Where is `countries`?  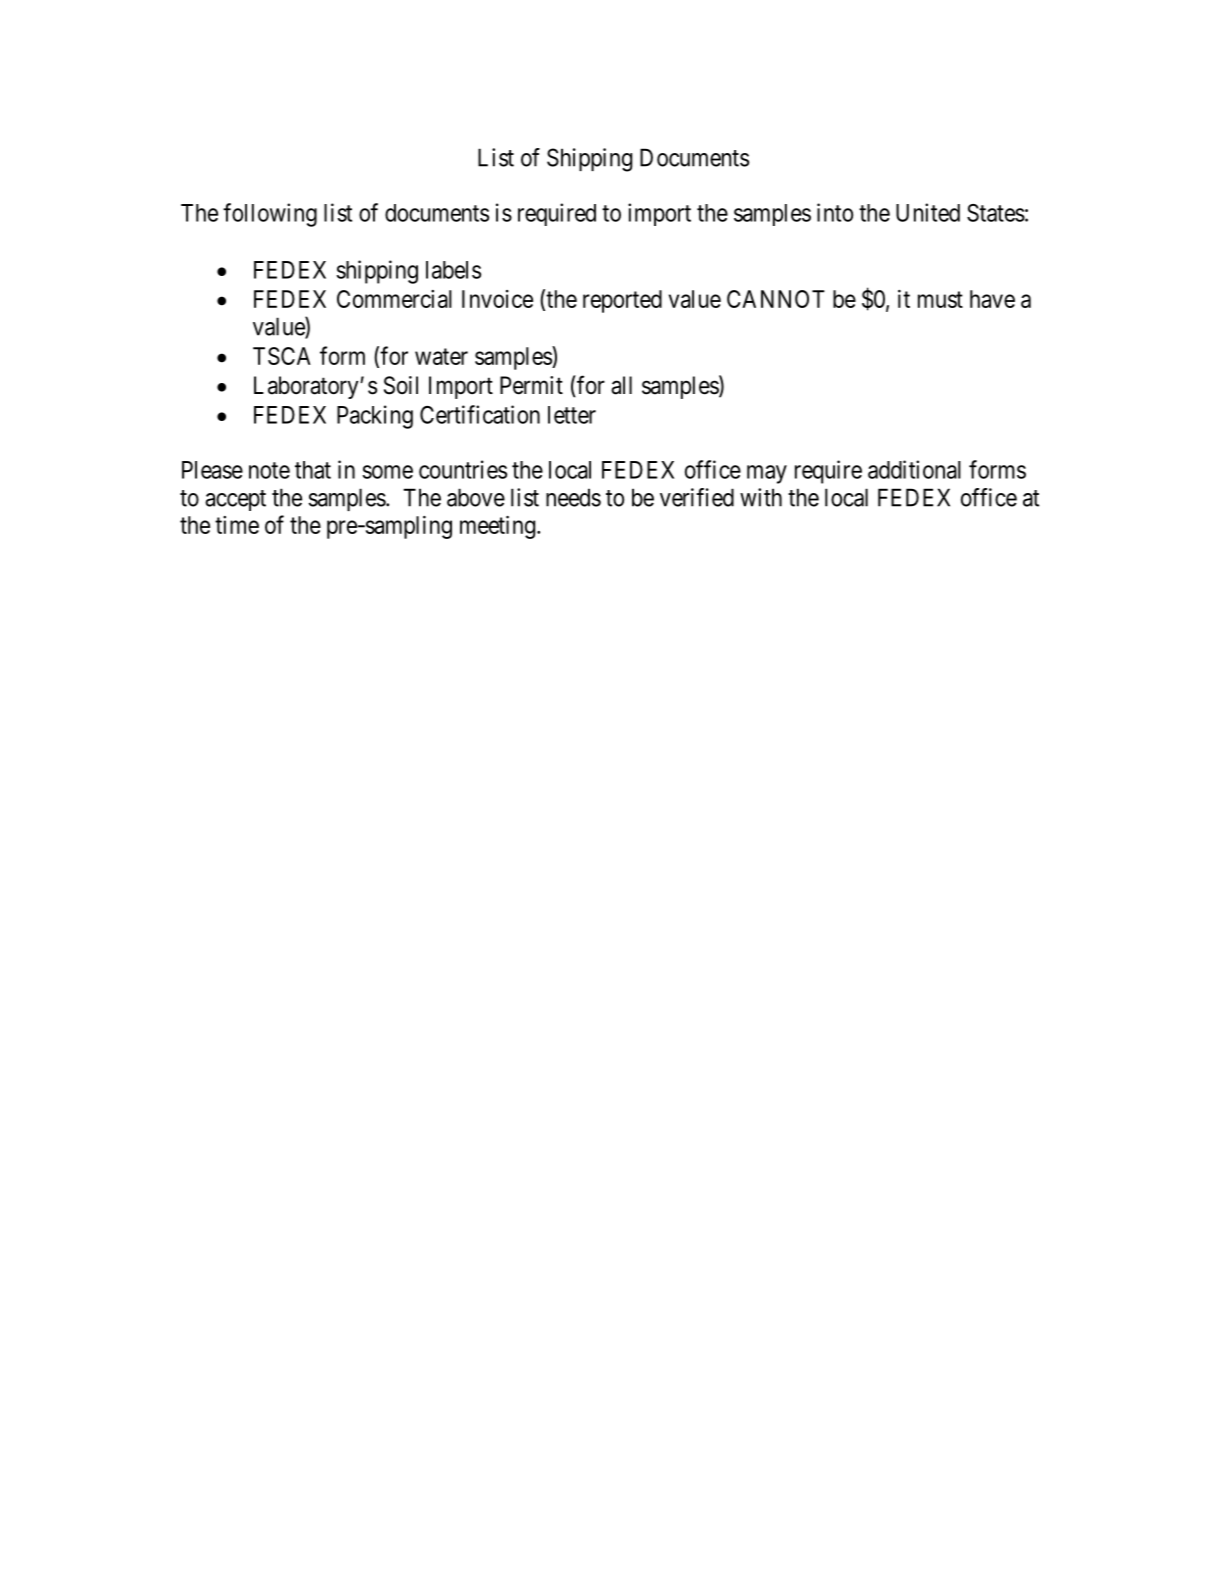
countries is located at coordinates (463, 469).
